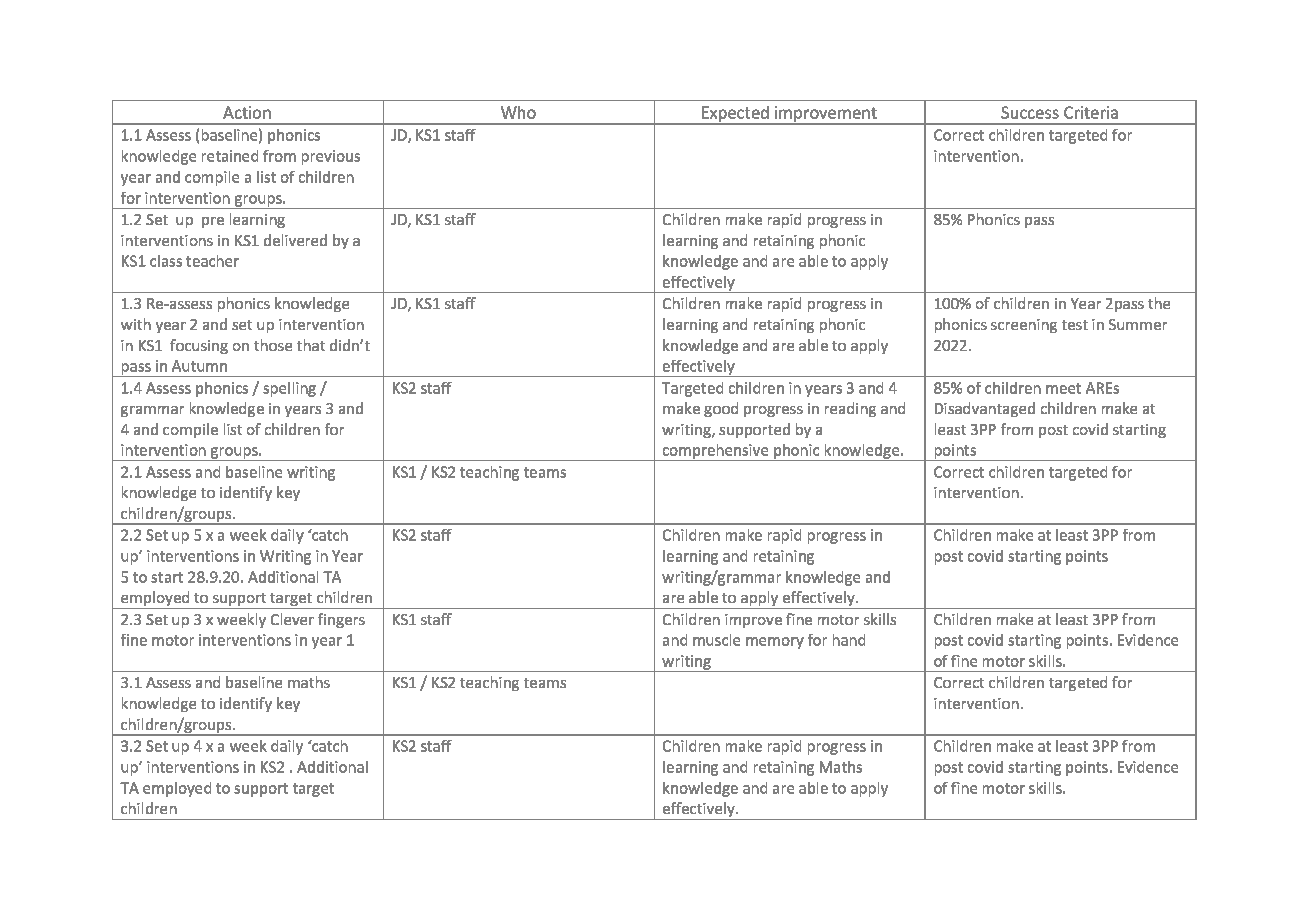  Describe the element at coordinates (212, 261) in the screenshot. I see `teacher` at that location.
